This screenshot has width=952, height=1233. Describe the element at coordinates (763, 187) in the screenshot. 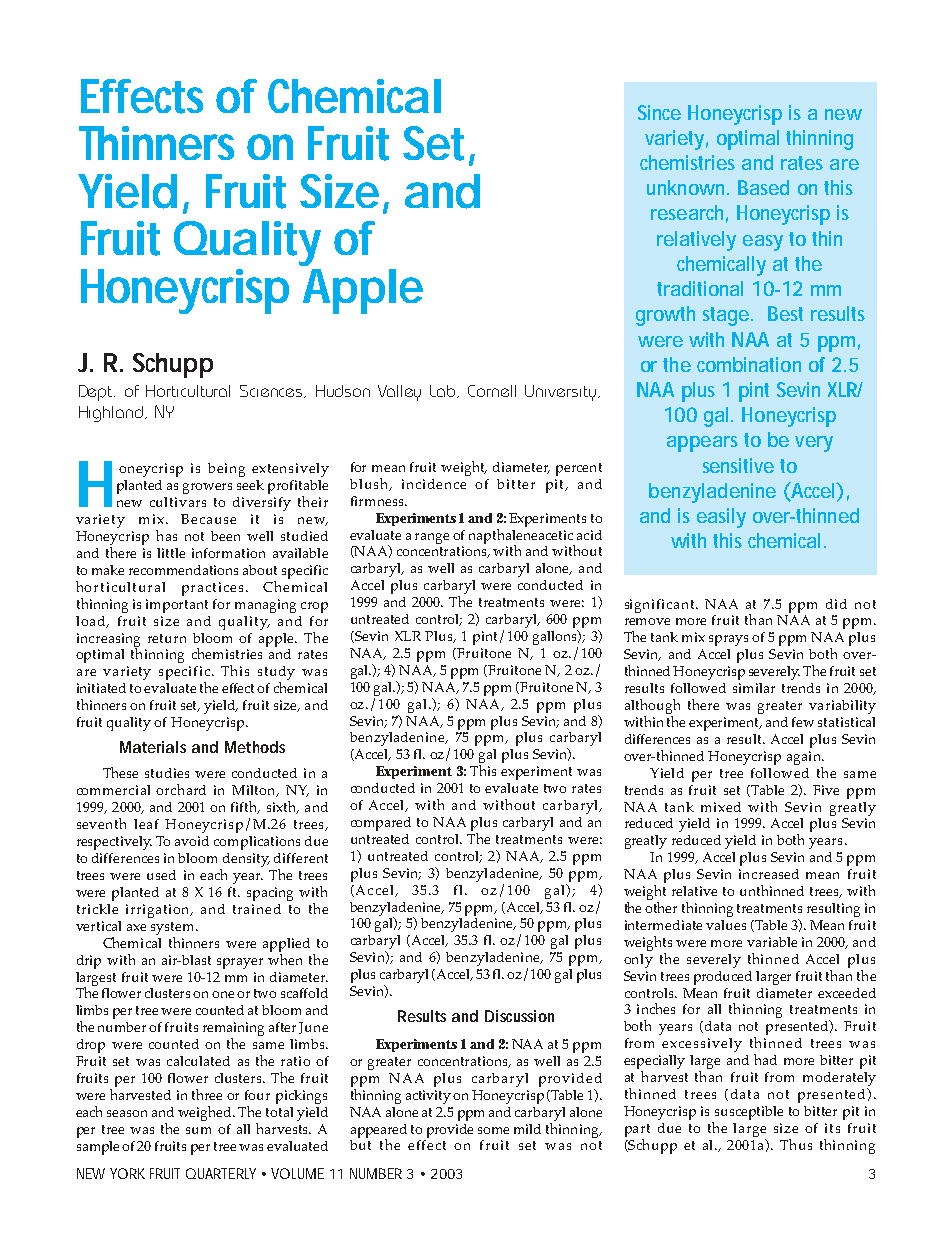

I see `Based` at that location.
